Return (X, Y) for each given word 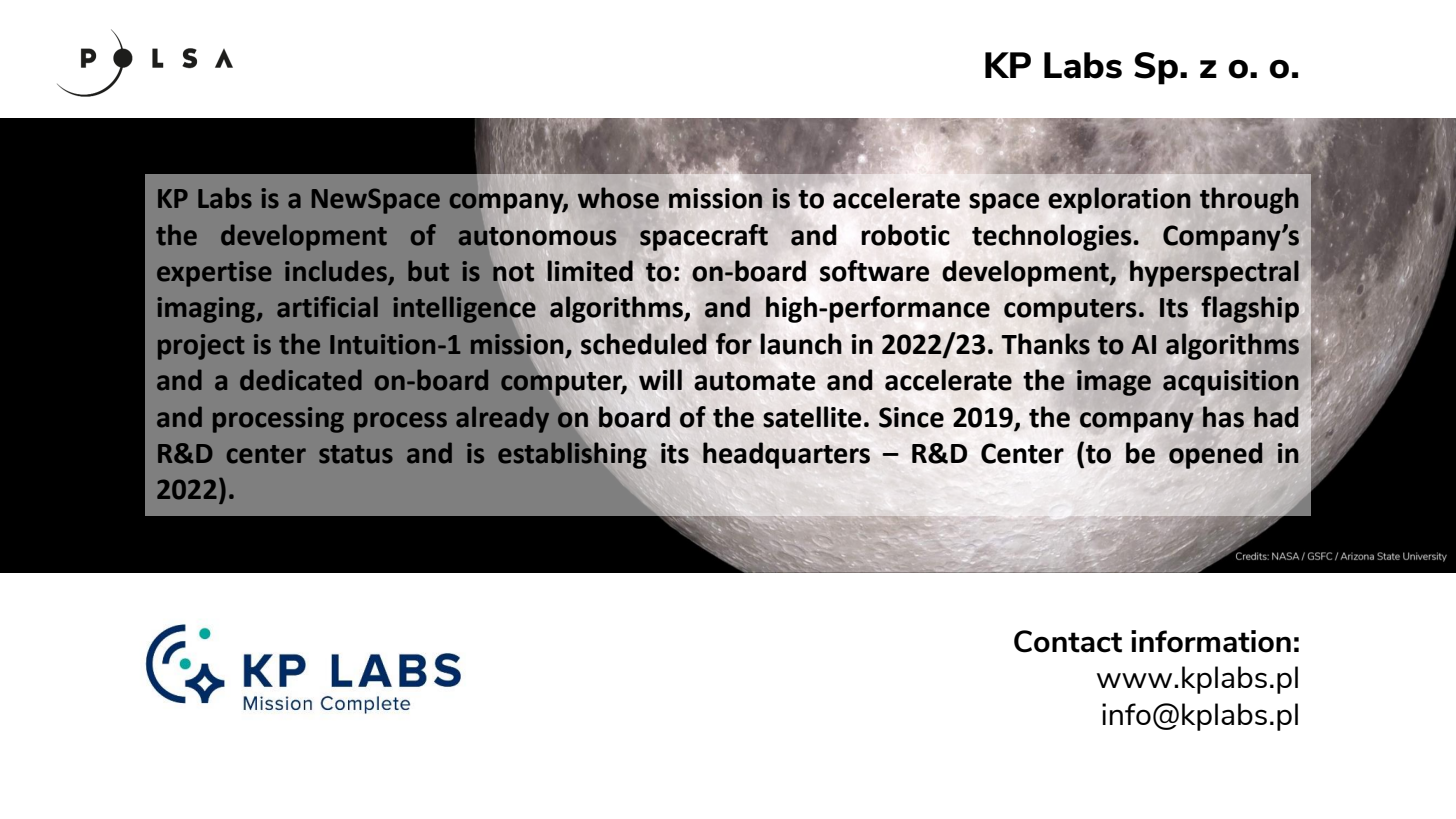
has (1223, 417)
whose (618, 198)
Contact (1068, 641)
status (356, 454)
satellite (812, 417)
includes (337, 272)
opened (1216, 455)
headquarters (786, 455)
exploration (1119, 200)
